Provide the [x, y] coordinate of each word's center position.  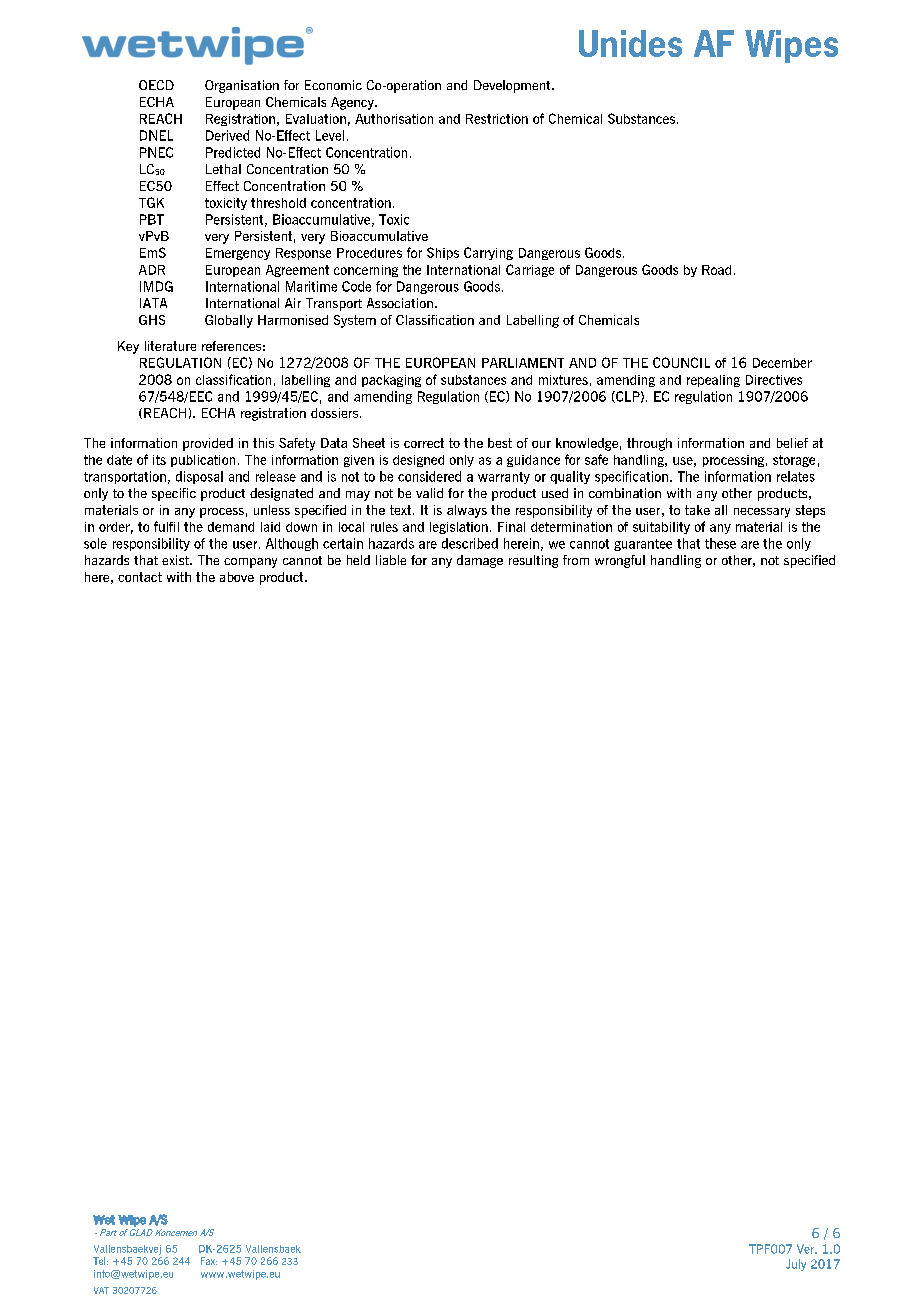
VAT [101, 1290]
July [796, 1265]
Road [716, 270]
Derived [227, 135]
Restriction [497, 119]
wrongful [620, 561]
